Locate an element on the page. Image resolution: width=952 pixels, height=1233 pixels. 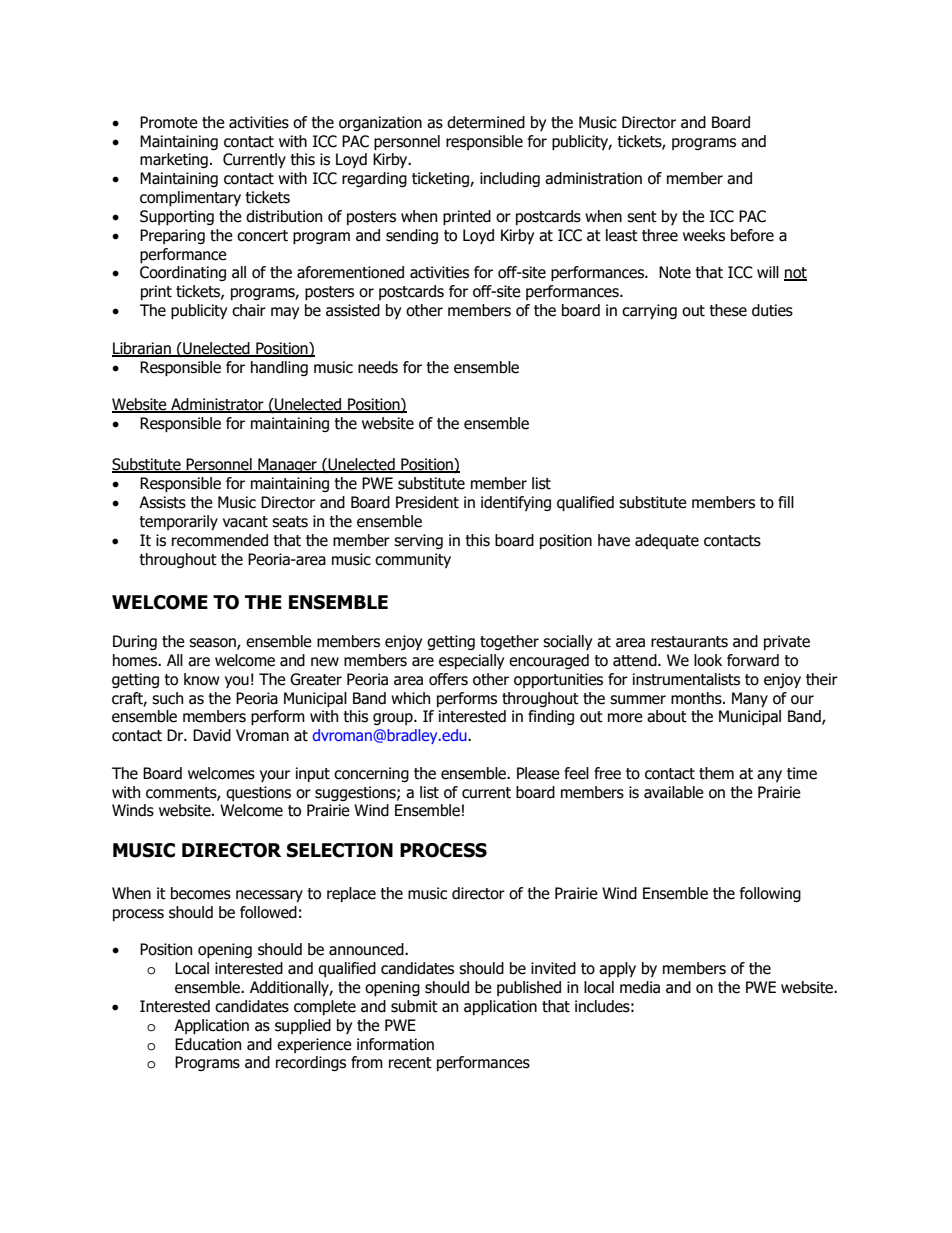
determined is located at coordinates (486, 122).
